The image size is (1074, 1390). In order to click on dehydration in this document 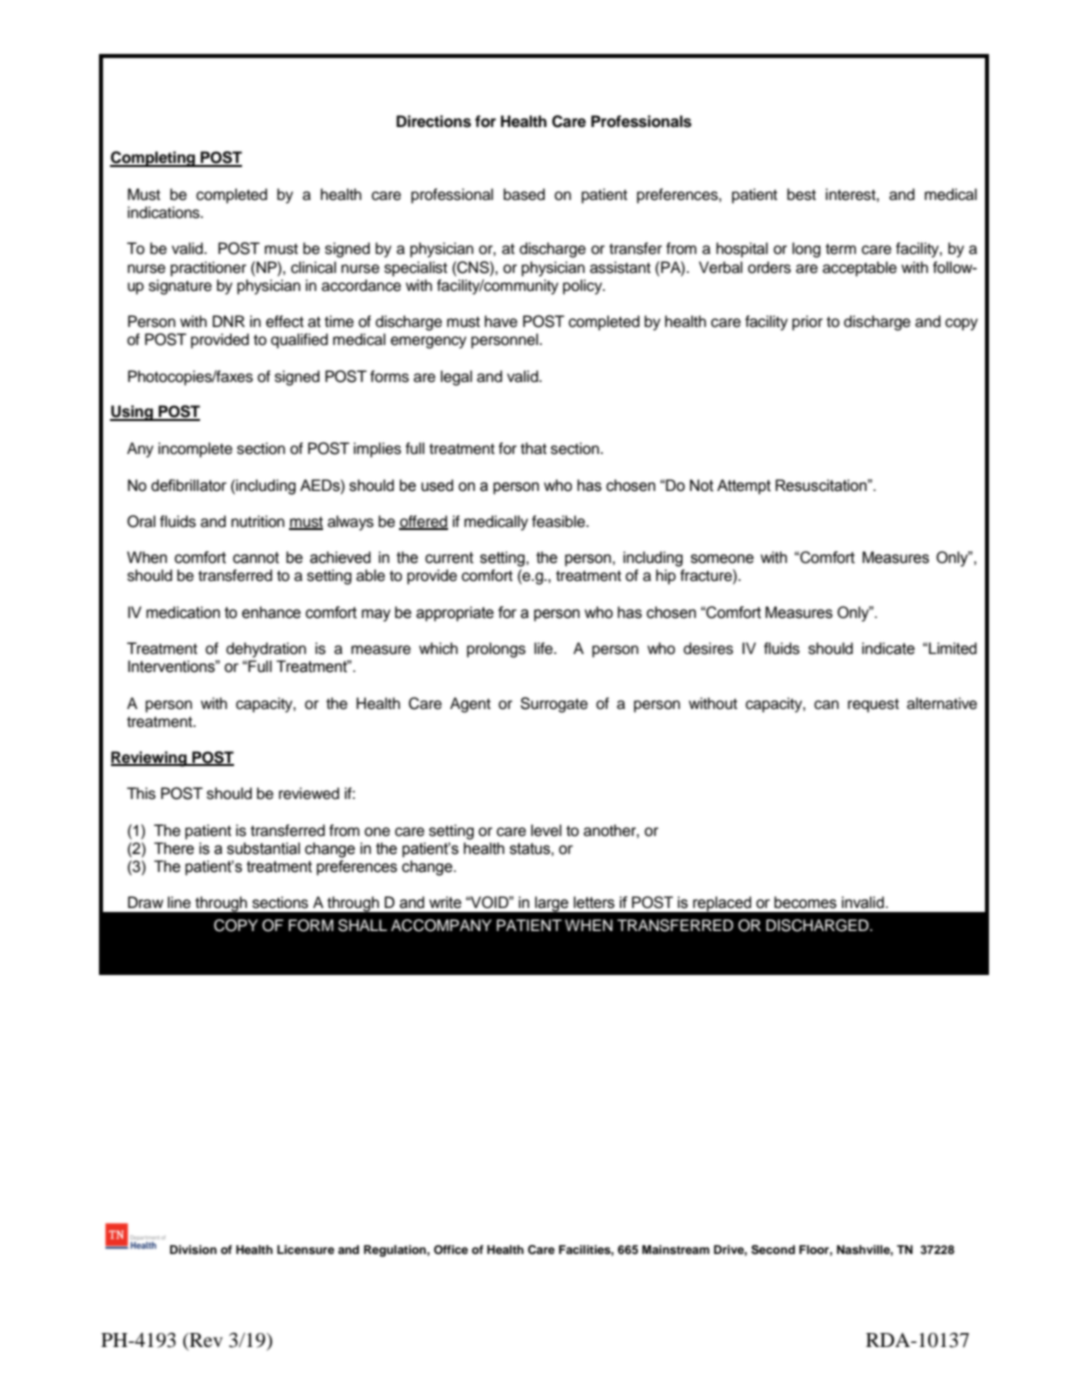, I will do `click(266, 650)`.
